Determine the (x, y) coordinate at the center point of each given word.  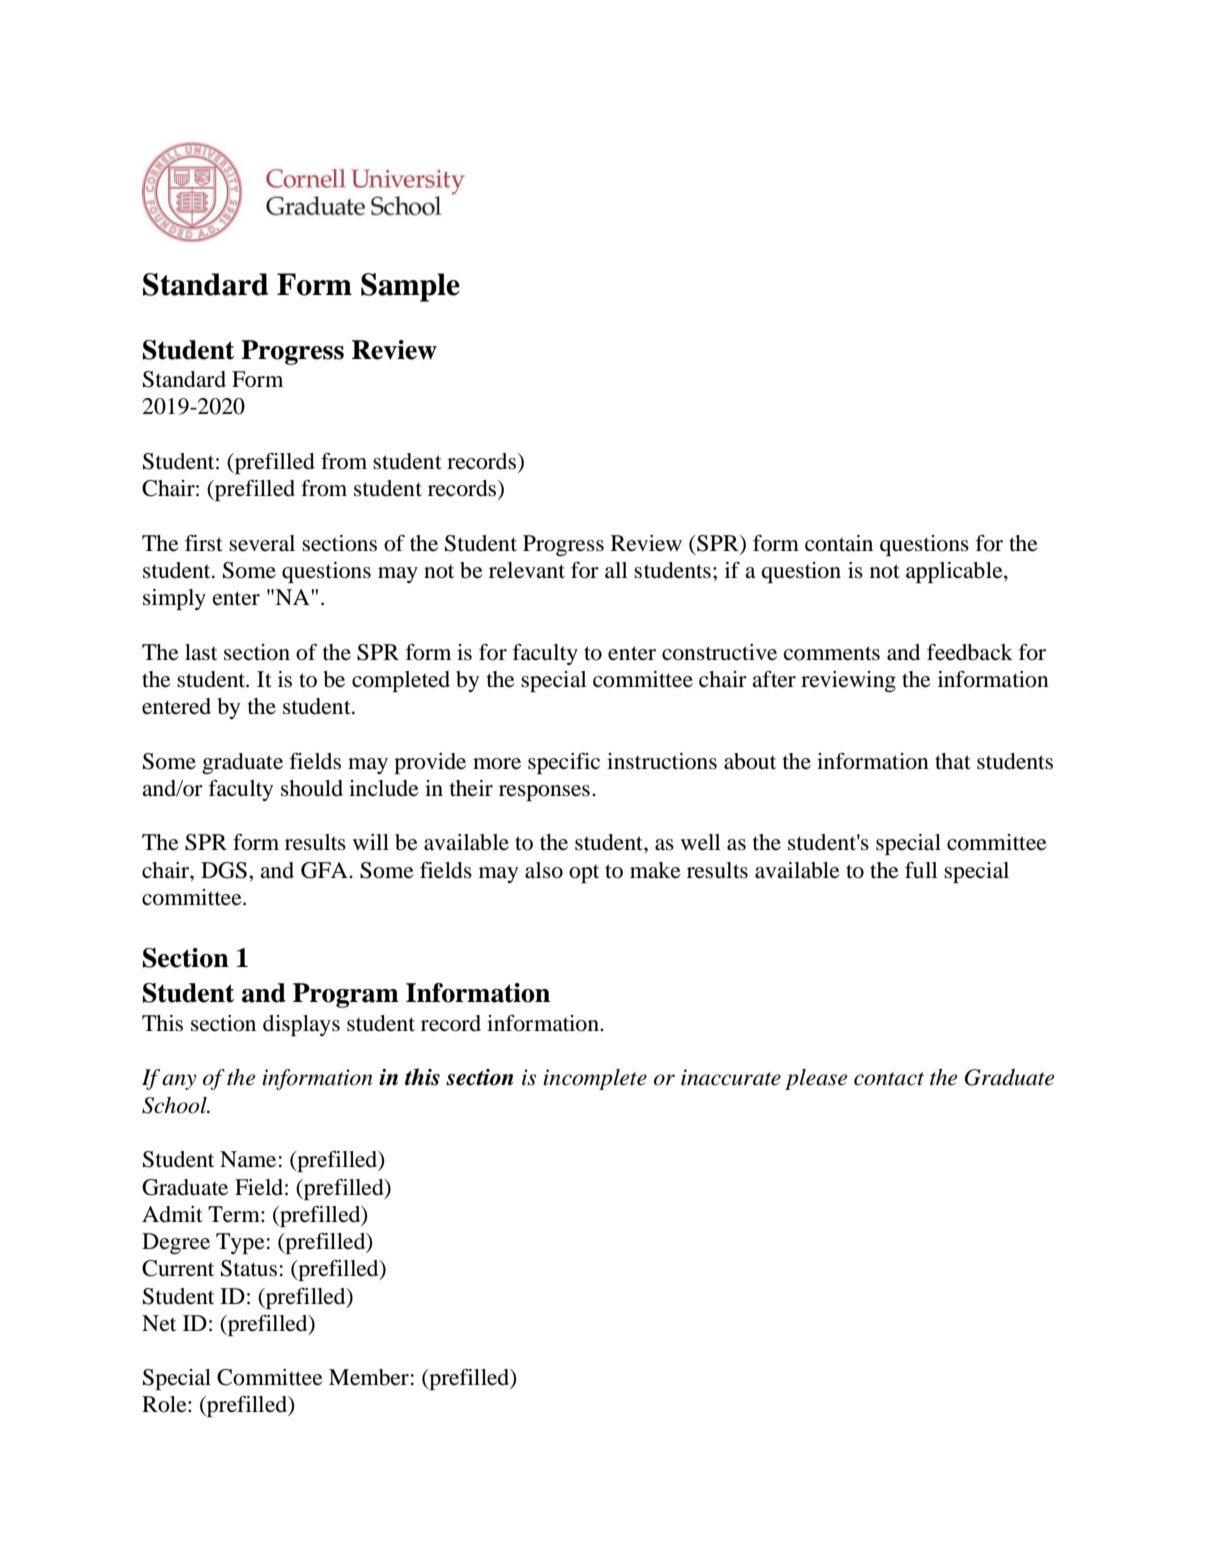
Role (165, 1404)
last (201, 652)
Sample (410, 287)
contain (839, 543)
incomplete (595, 1079)
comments (832, 653)
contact (889, 1079)
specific (564, 763)
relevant (527, 570)
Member (369, 1377)
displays (301, 1025)
